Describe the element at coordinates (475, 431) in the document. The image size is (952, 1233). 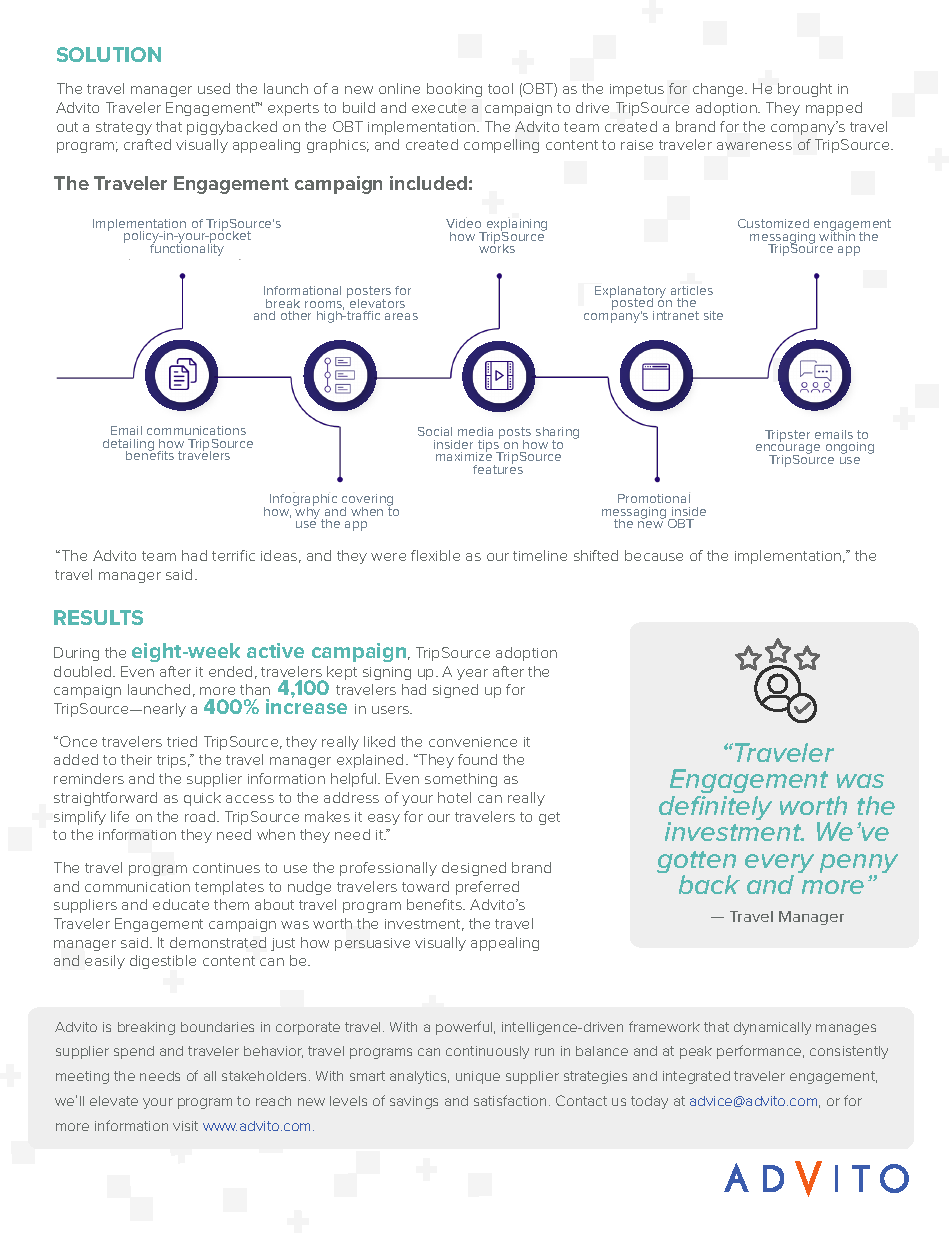
I see `media` at that location.
